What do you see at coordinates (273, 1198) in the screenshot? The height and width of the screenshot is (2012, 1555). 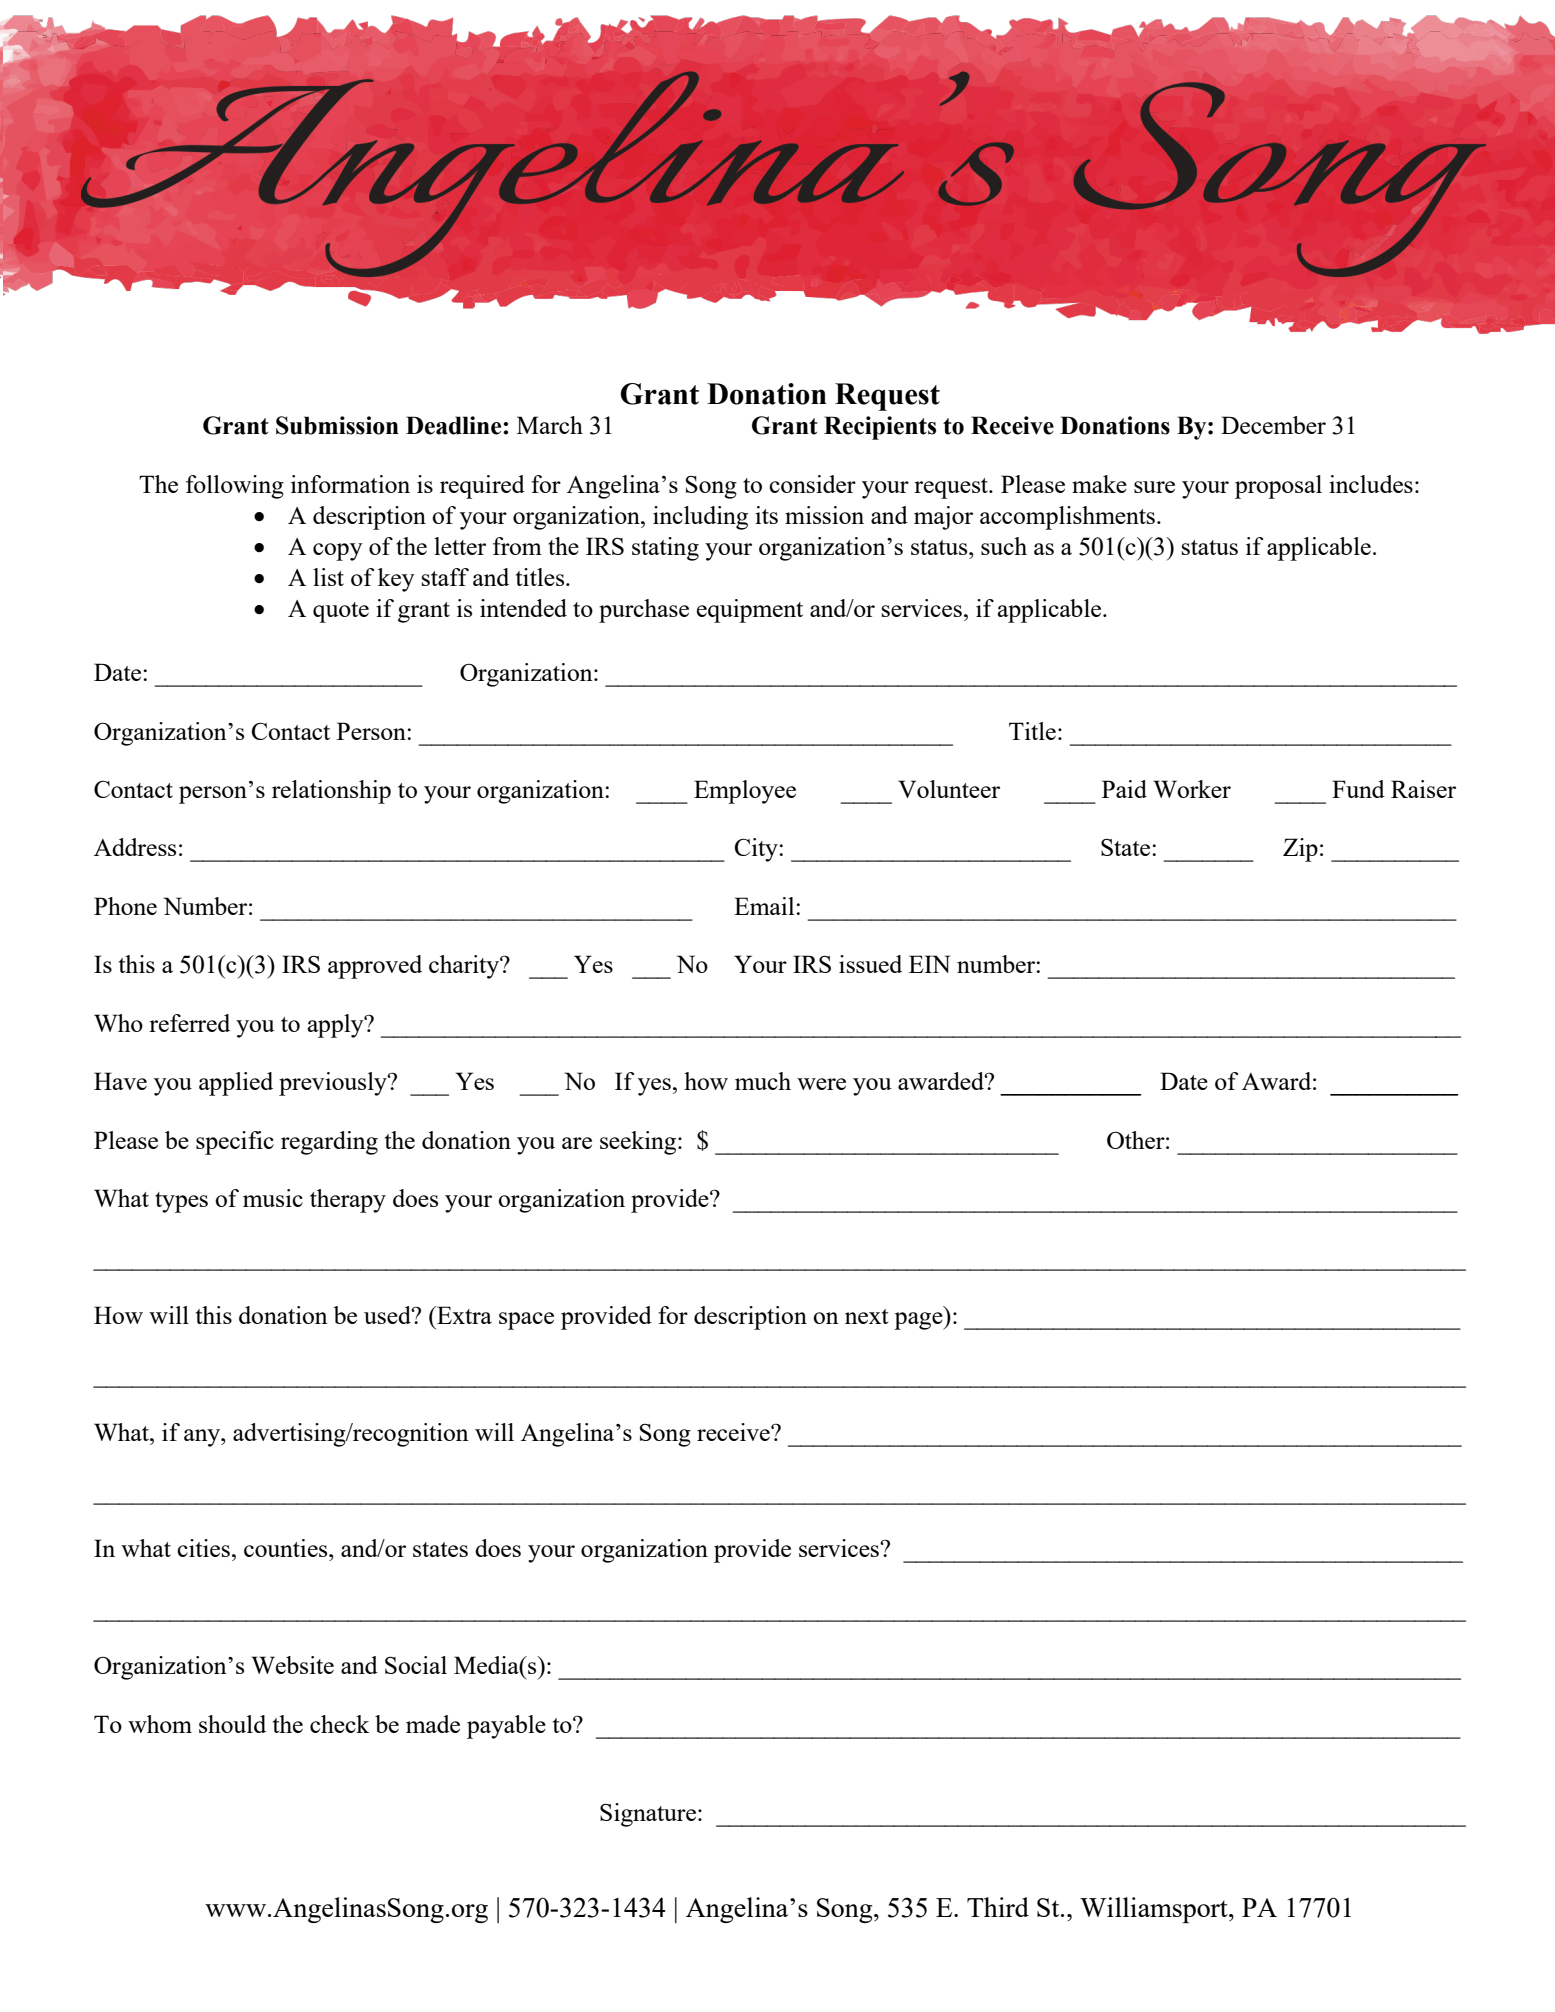 I see `music` at bounding box center [273, 1198].
